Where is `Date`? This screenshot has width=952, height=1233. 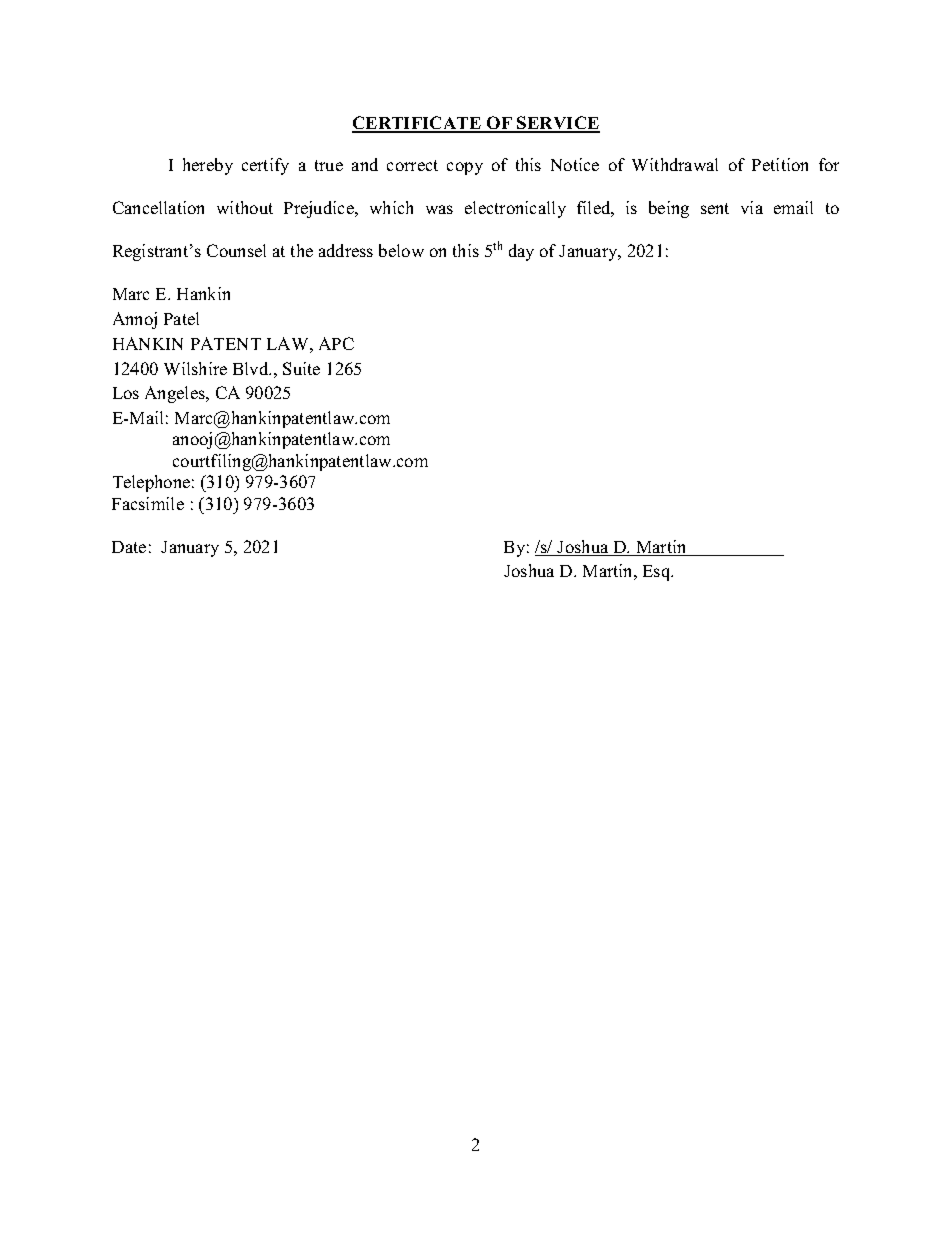 Date is located at coordinates (129, 547).
